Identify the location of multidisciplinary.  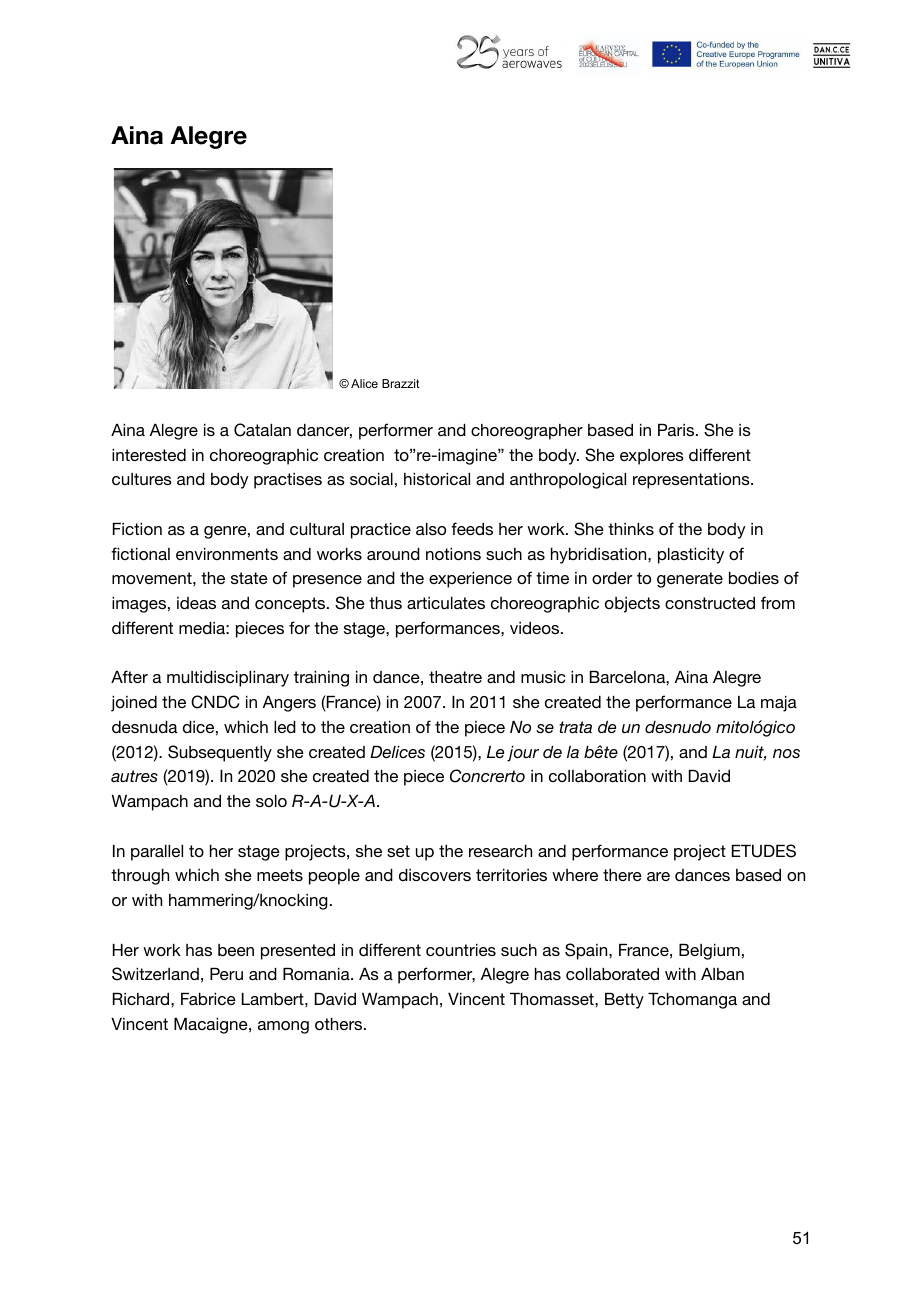
(228, 679).
